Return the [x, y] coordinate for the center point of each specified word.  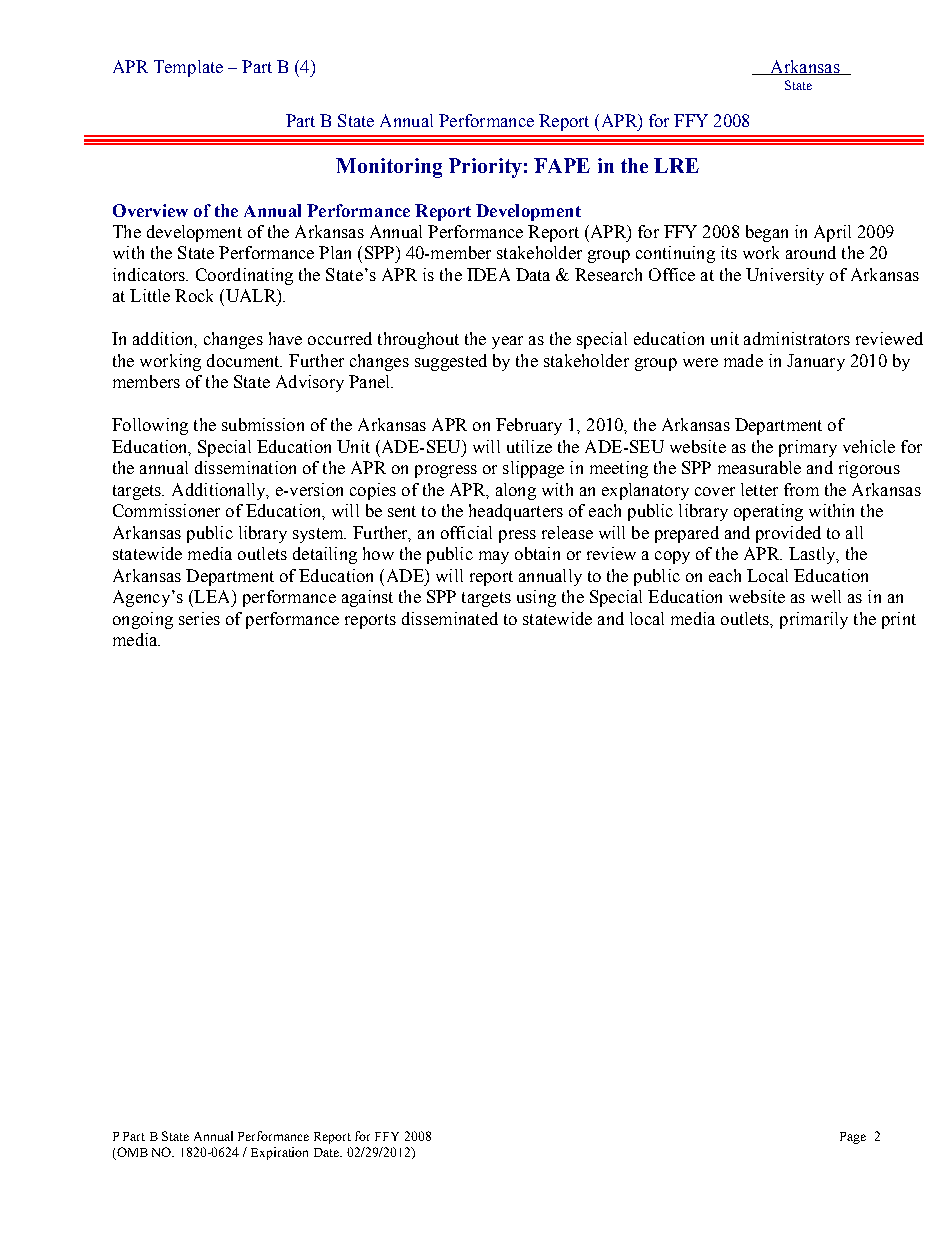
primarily [814, 620]
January [816, 362]
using [536, 598]
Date [328, 1152]
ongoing [143, 620]
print [899, 620]
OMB [131, 1153]
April [832, 233]
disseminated [450, 618]
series [199, 618]
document [244, 360]
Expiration [279, 1153]
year [507, 342]
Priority [485, 168]
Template [188, 68]
